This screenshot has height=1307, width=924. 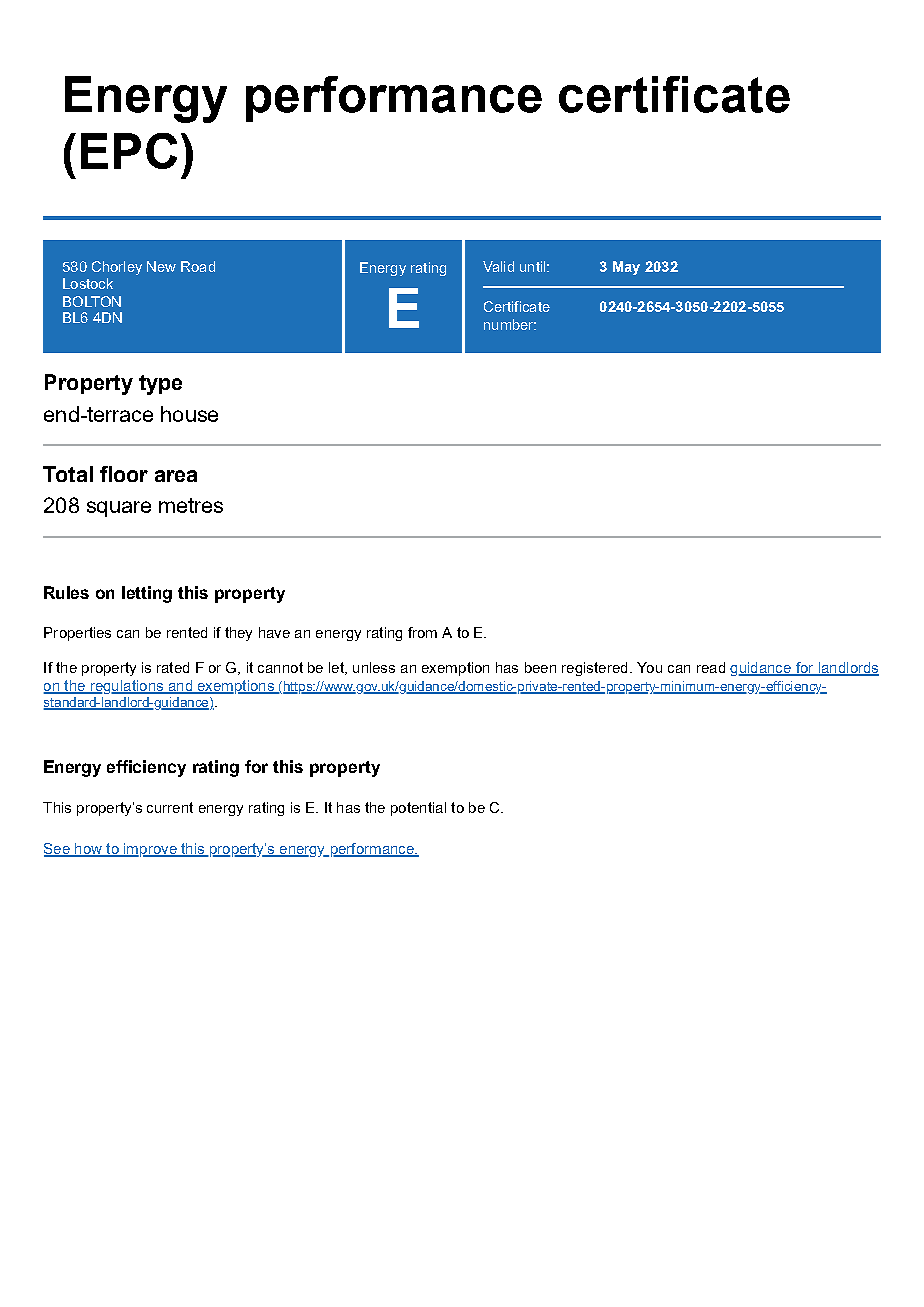 What do you see at coordinates (92, 301) in the screenshot?
I see `BOLTON` at bounding box center [92, 301].
